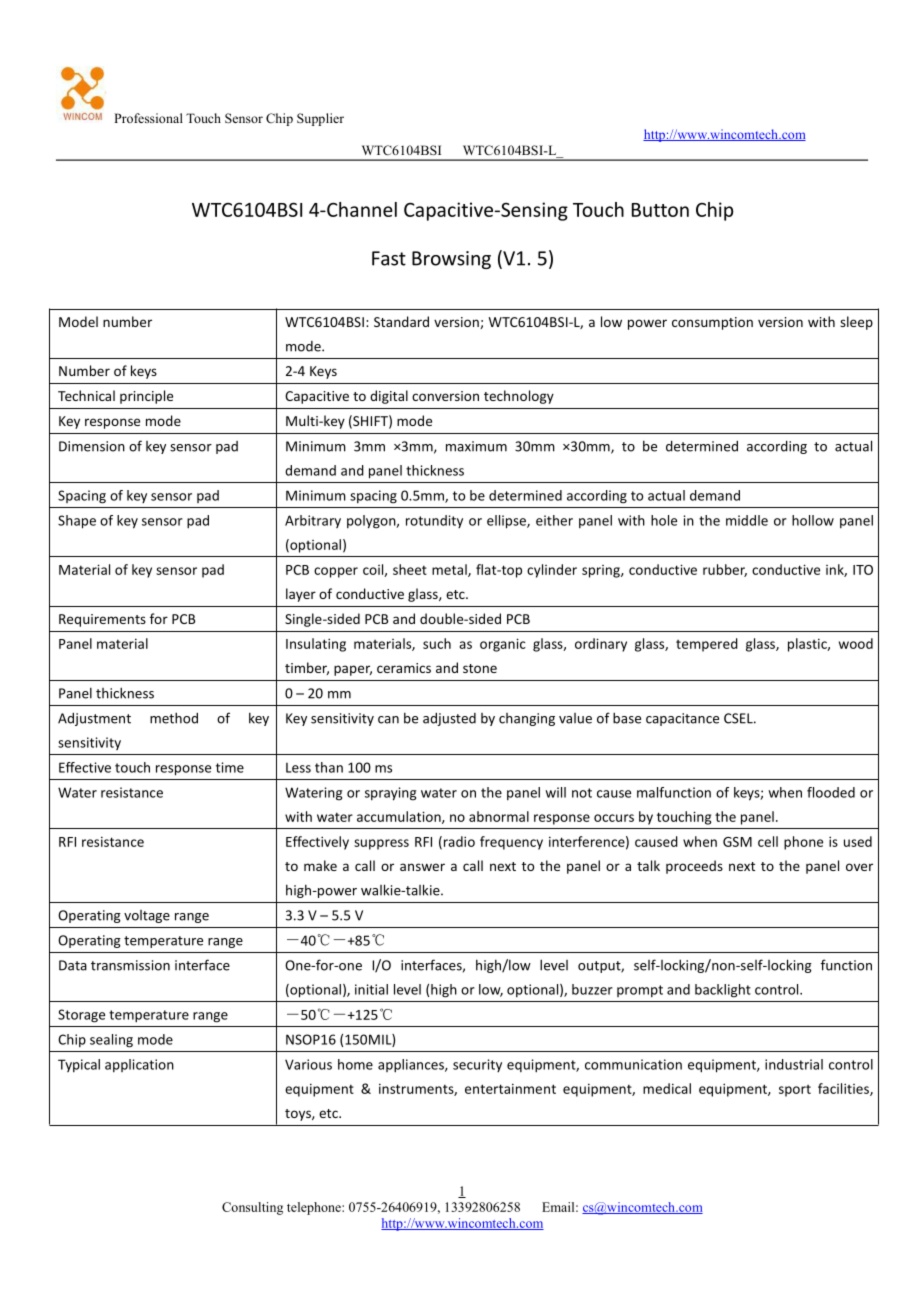 The width and height of the screenshot is (924, 1308). I want to click on entertainment, so click(510, 1088).
